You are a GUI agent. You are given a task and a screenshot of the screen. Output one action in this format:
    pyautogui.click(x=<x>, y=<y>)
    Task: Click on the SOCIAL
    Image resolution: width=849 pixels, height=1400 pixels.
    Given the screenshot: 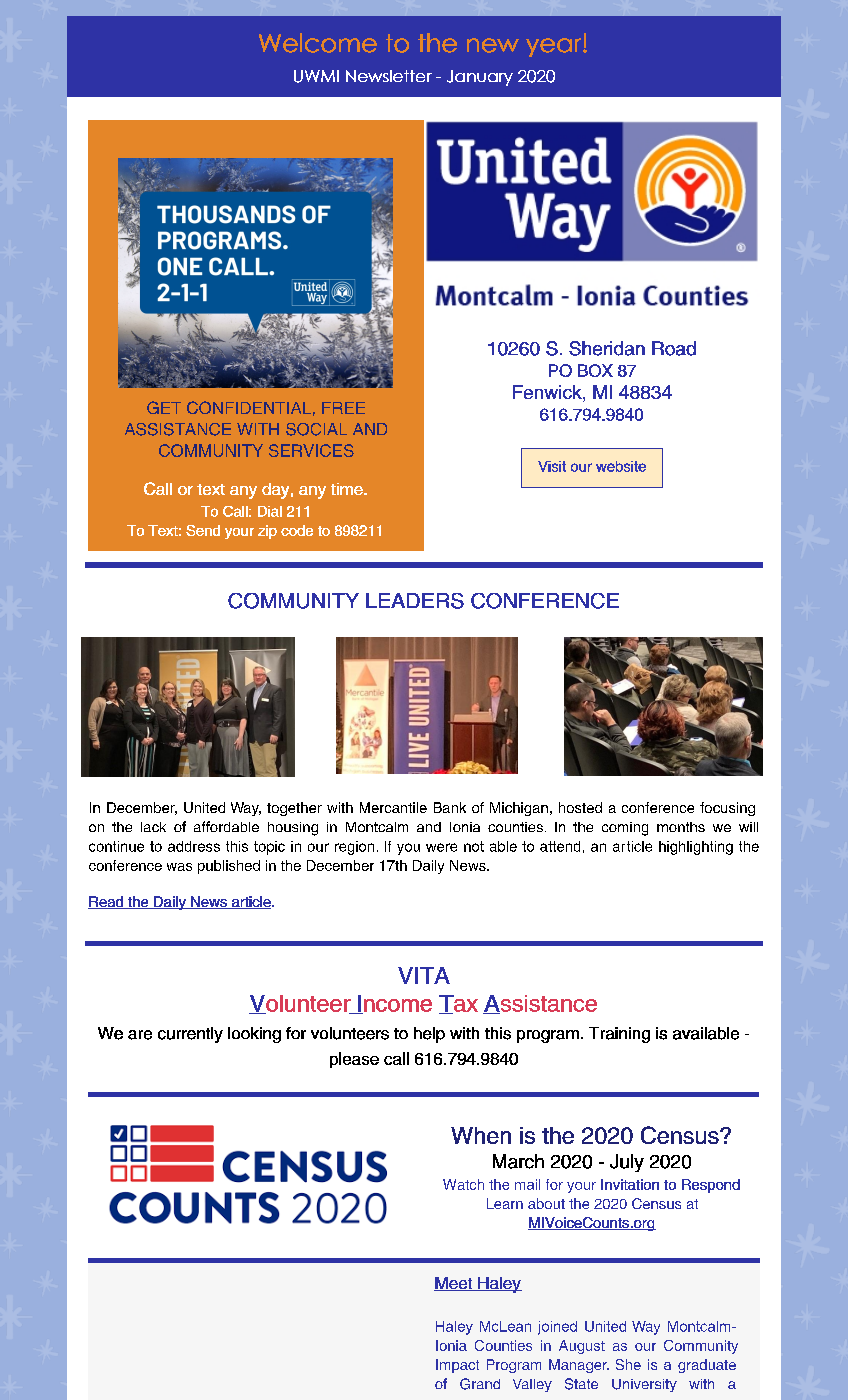 What is the action you would take?
    pyautogui.click(x=316, y=429)
